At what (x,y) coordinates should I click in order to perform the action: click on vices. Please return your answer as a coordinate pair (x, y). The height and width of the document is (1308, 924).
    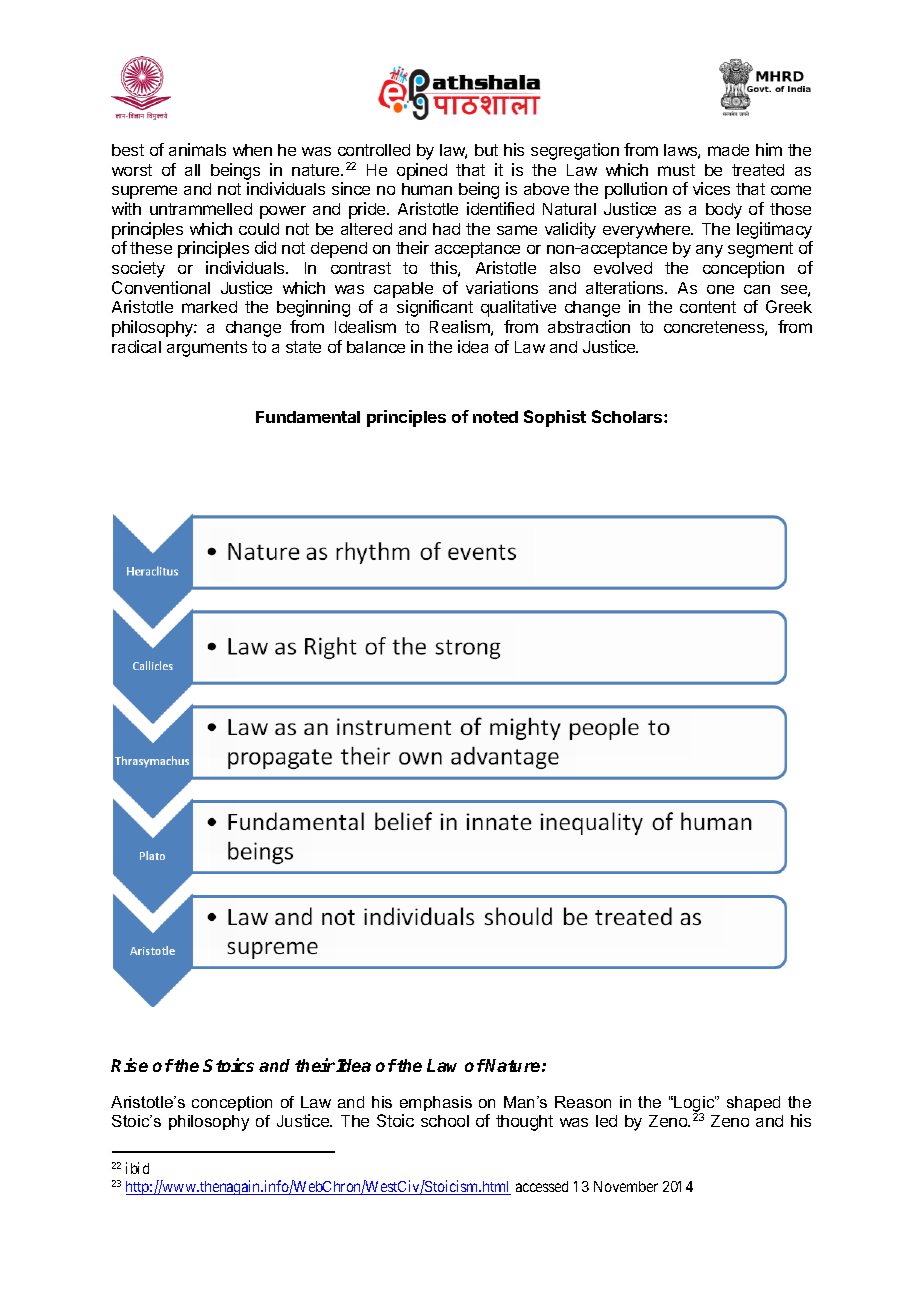
    Looking at the image, I should click on (711, 188).
